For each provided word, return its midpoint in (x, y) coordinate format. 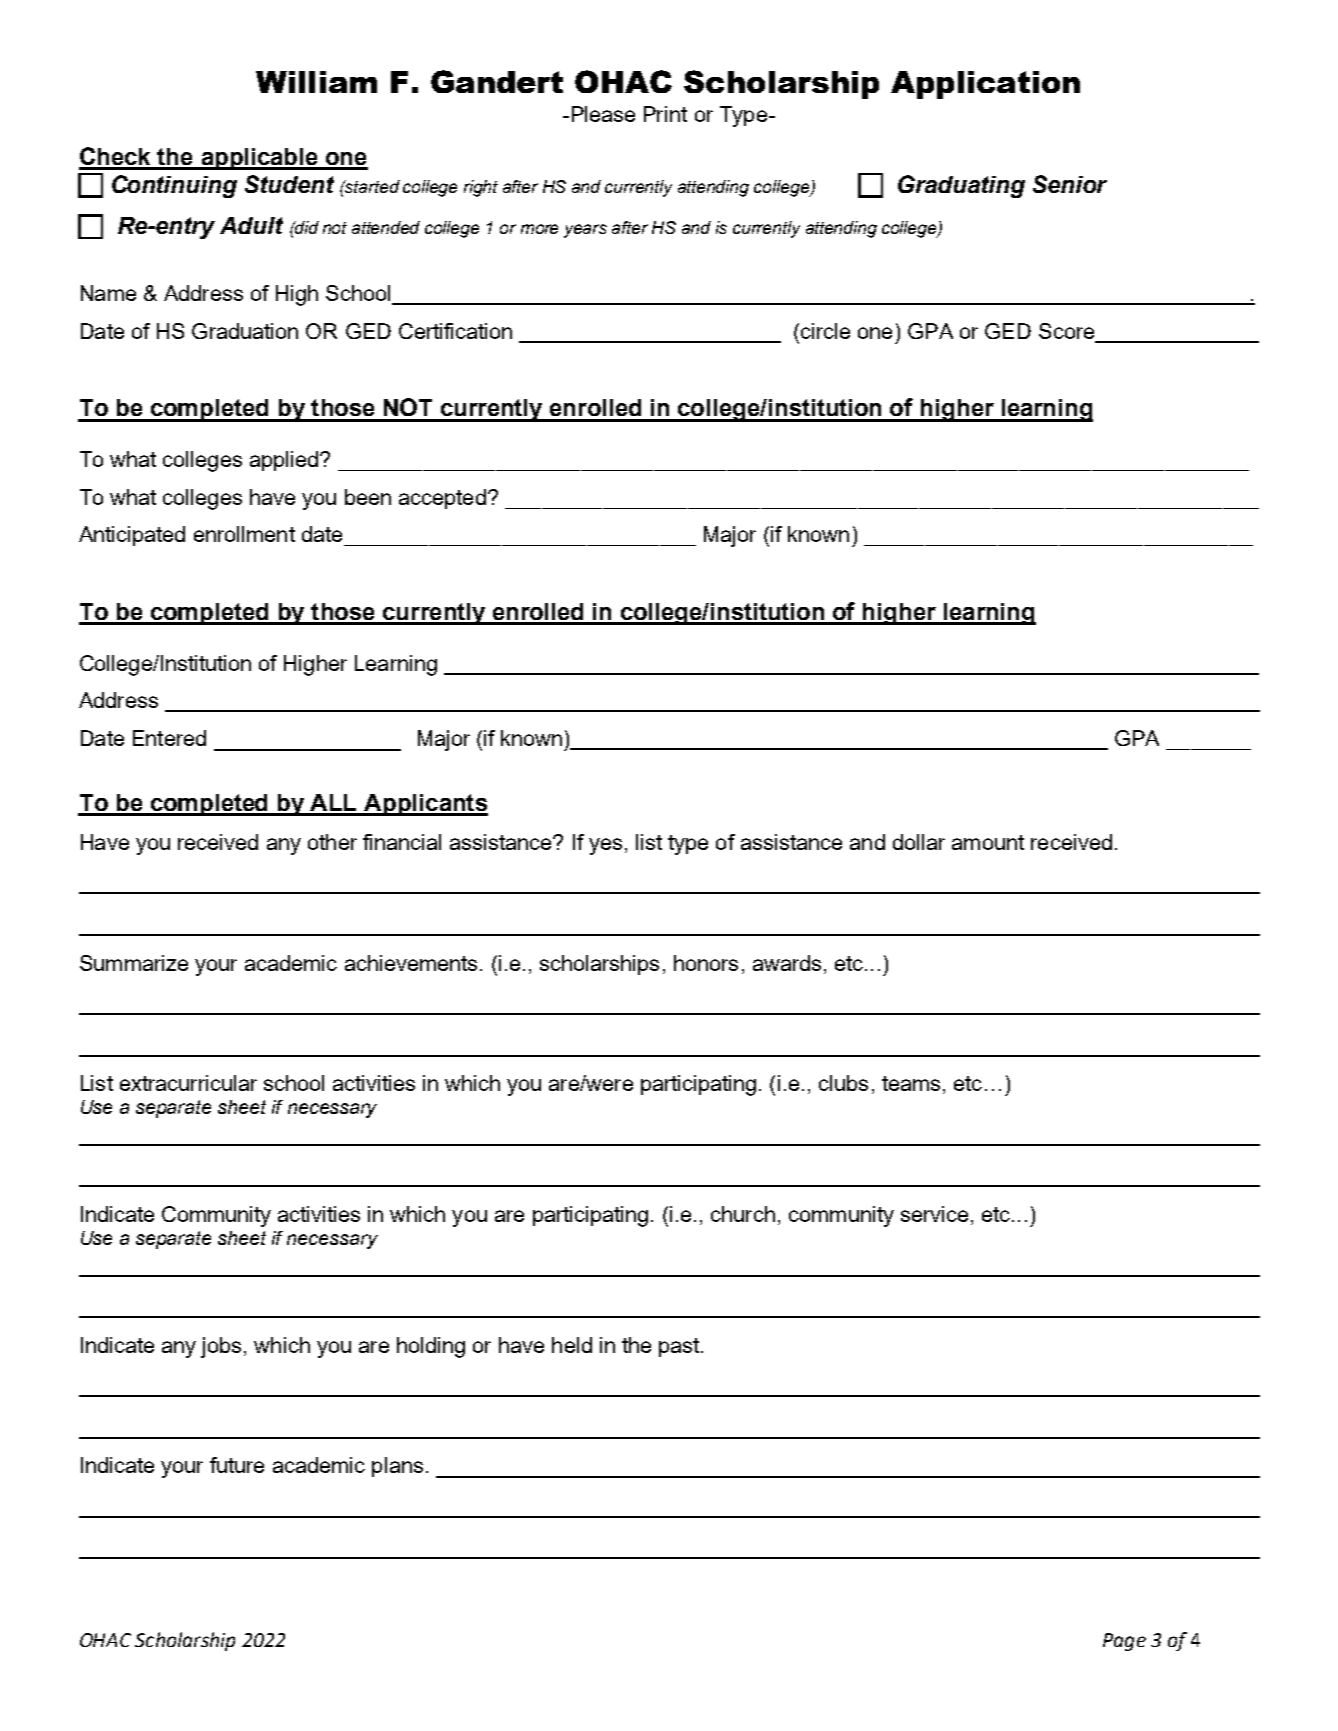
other (332, 842)
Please (603, 114)
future (237, 1465)
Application (985, 85)
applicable (259, 159)
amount (988, 842)
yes (605, 846)
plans (397, 1467)
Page (1124, 1642)
